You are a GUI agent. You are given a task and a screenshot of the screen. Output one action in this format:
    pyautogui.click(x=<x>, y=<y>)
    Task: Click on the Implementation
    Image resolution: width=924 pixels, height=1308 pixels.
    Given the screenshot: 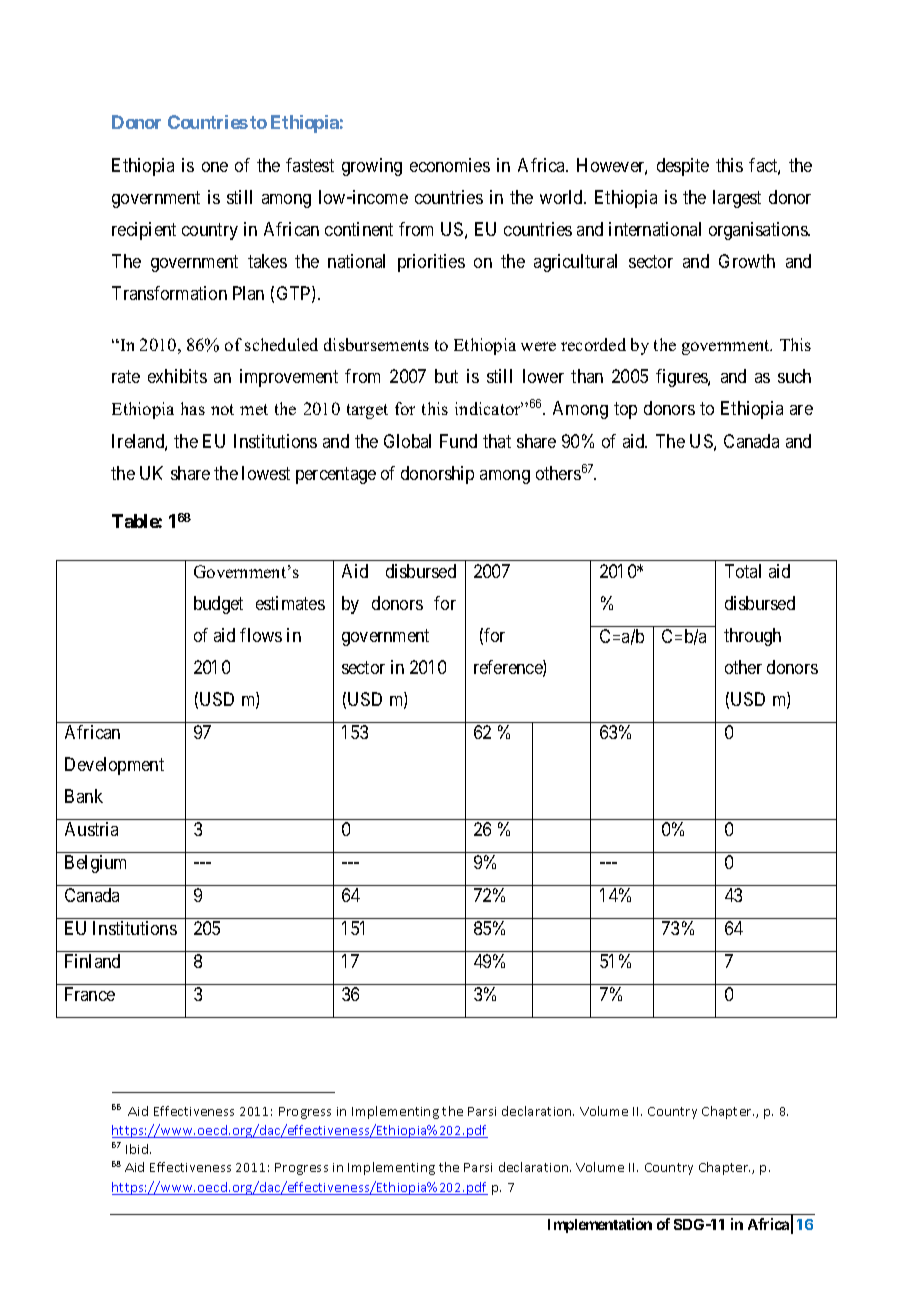 What is the action you would take?
    pyautogui.click(x=600, y=1225)
